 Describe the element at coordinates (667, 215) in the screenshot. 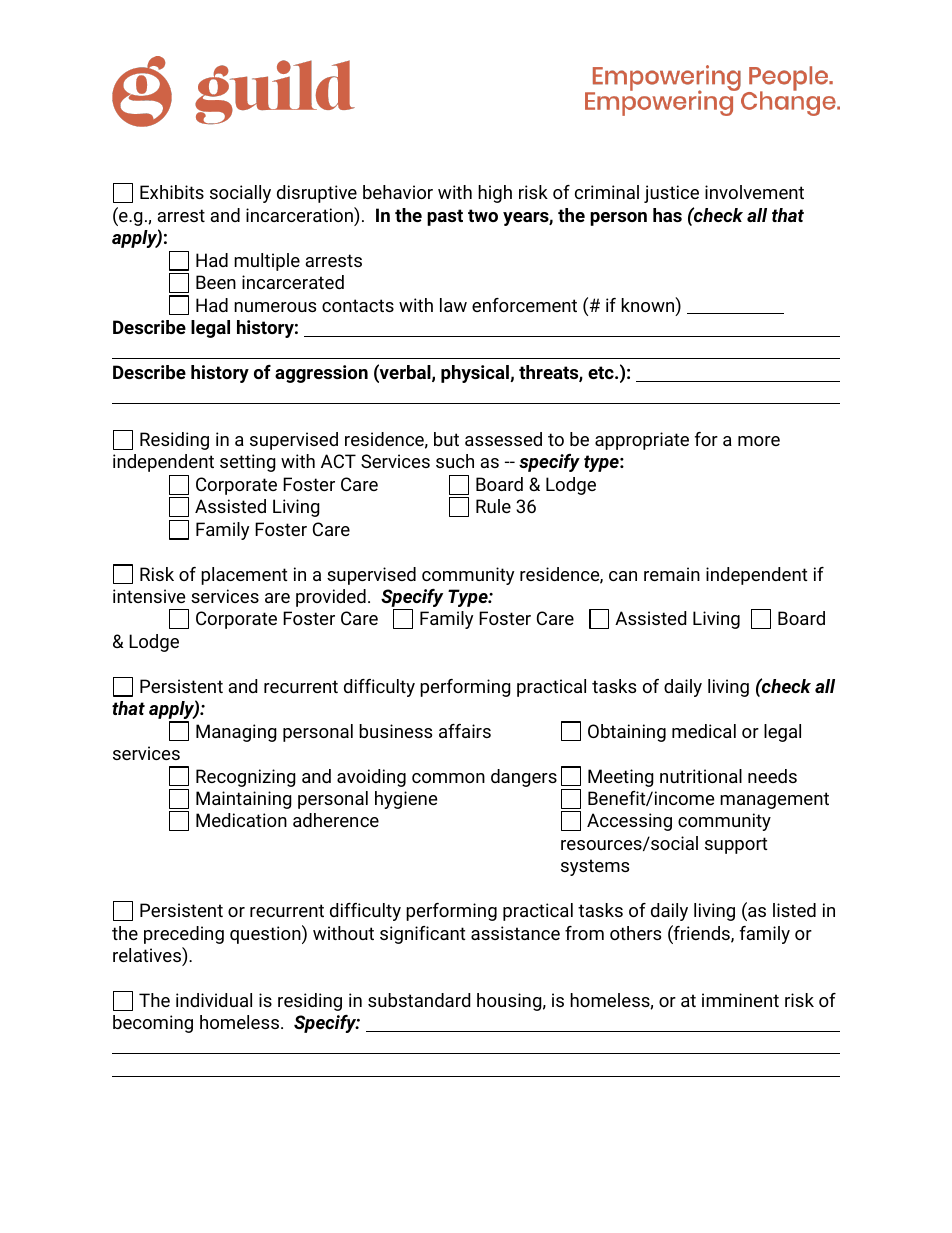

I see `has` at that location.
